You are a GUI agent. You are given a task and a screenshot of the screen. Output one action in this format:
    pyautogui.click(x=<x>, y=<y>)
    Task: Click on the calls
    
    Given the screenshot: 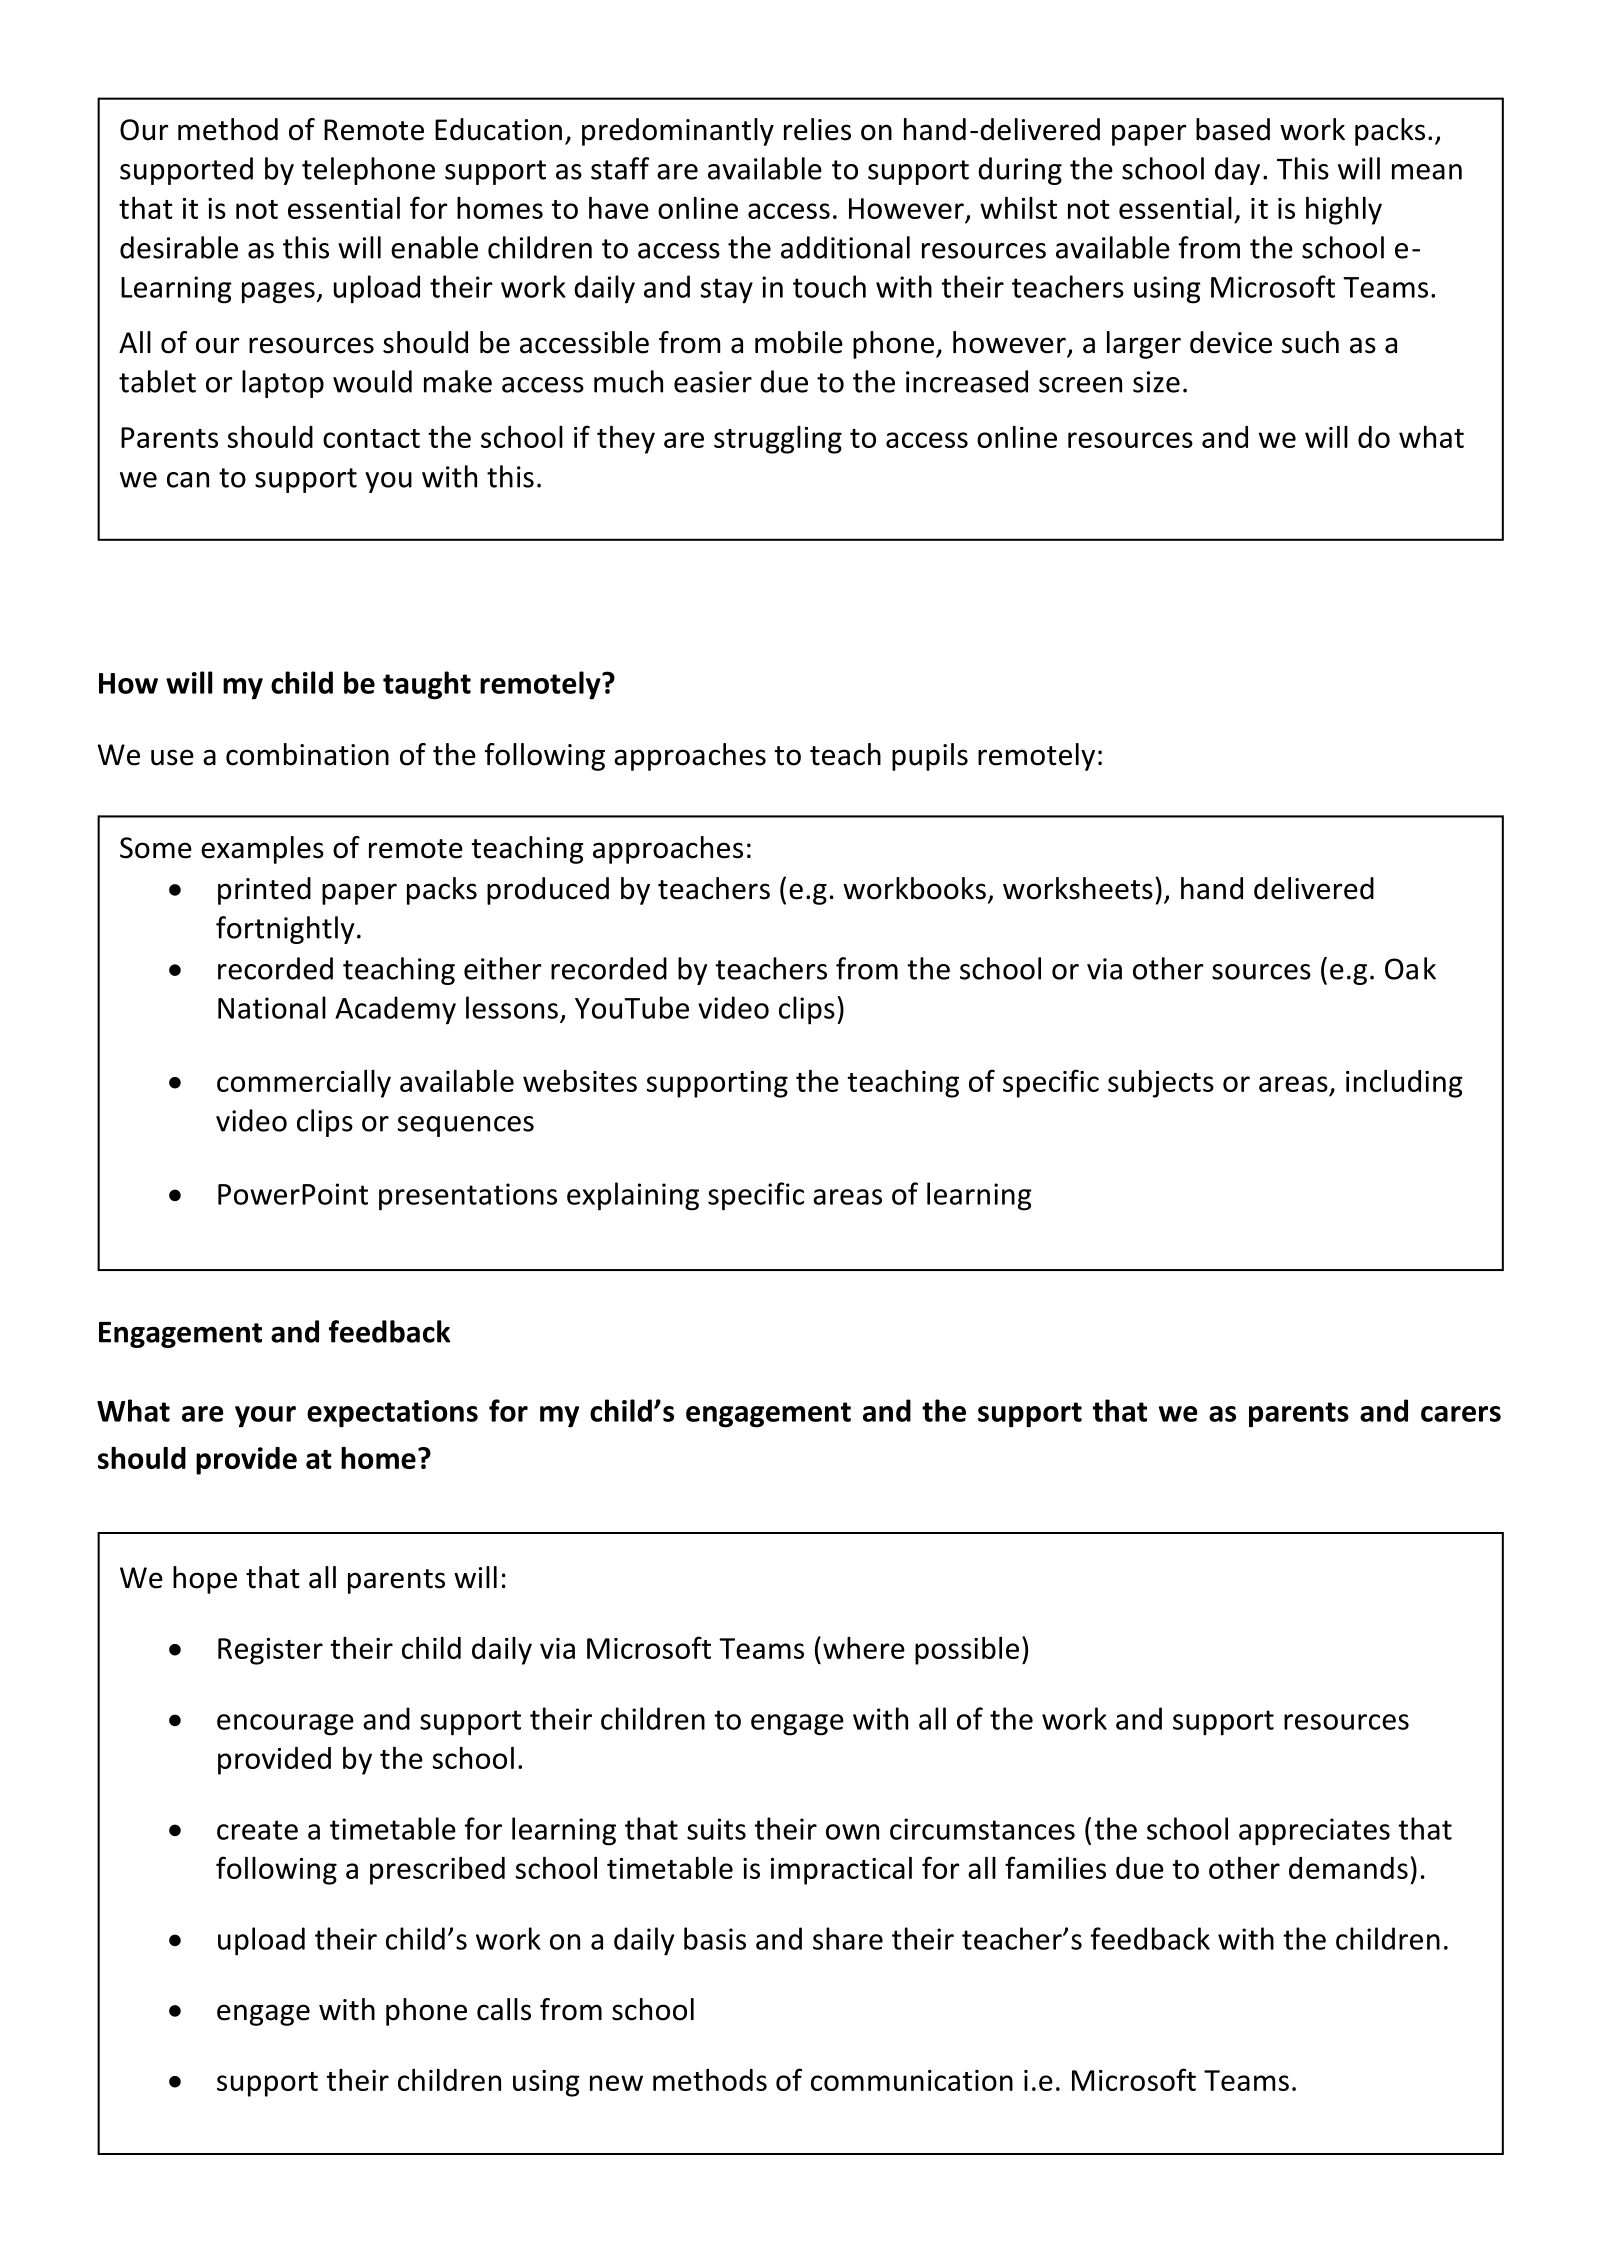 What is the action you would take?
    pyautogui.click(x=504, y=2009)
